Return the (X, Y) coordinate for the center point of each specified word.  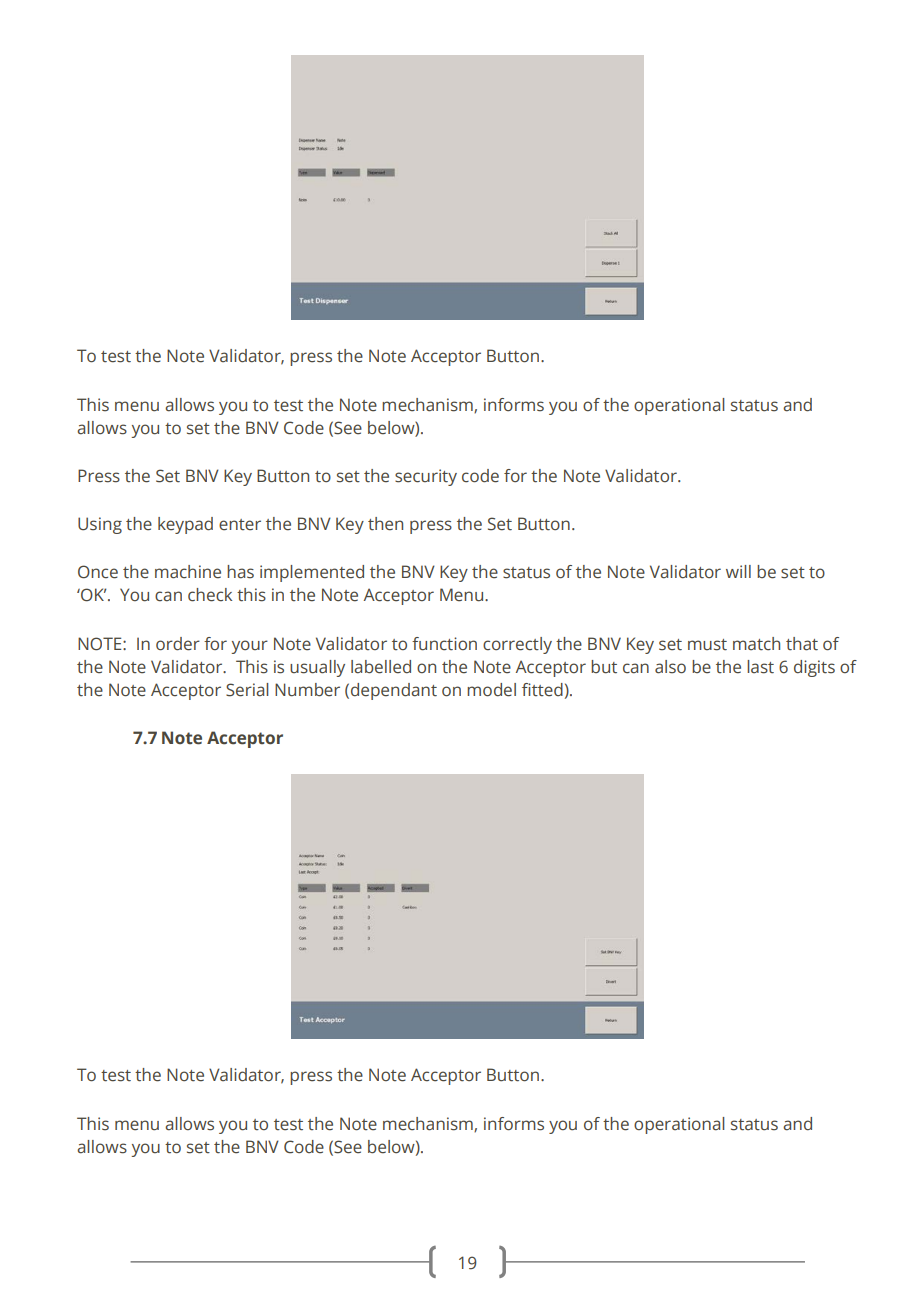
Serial (247, 690)
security (426, 477)
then (385, 524)
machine (188, 572)
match (756, 644)
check (210, 595)
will (738, 571)
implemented (312, 573)
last (760, 667)
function (444, 644)
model (491, 690)
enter (240, 525)
